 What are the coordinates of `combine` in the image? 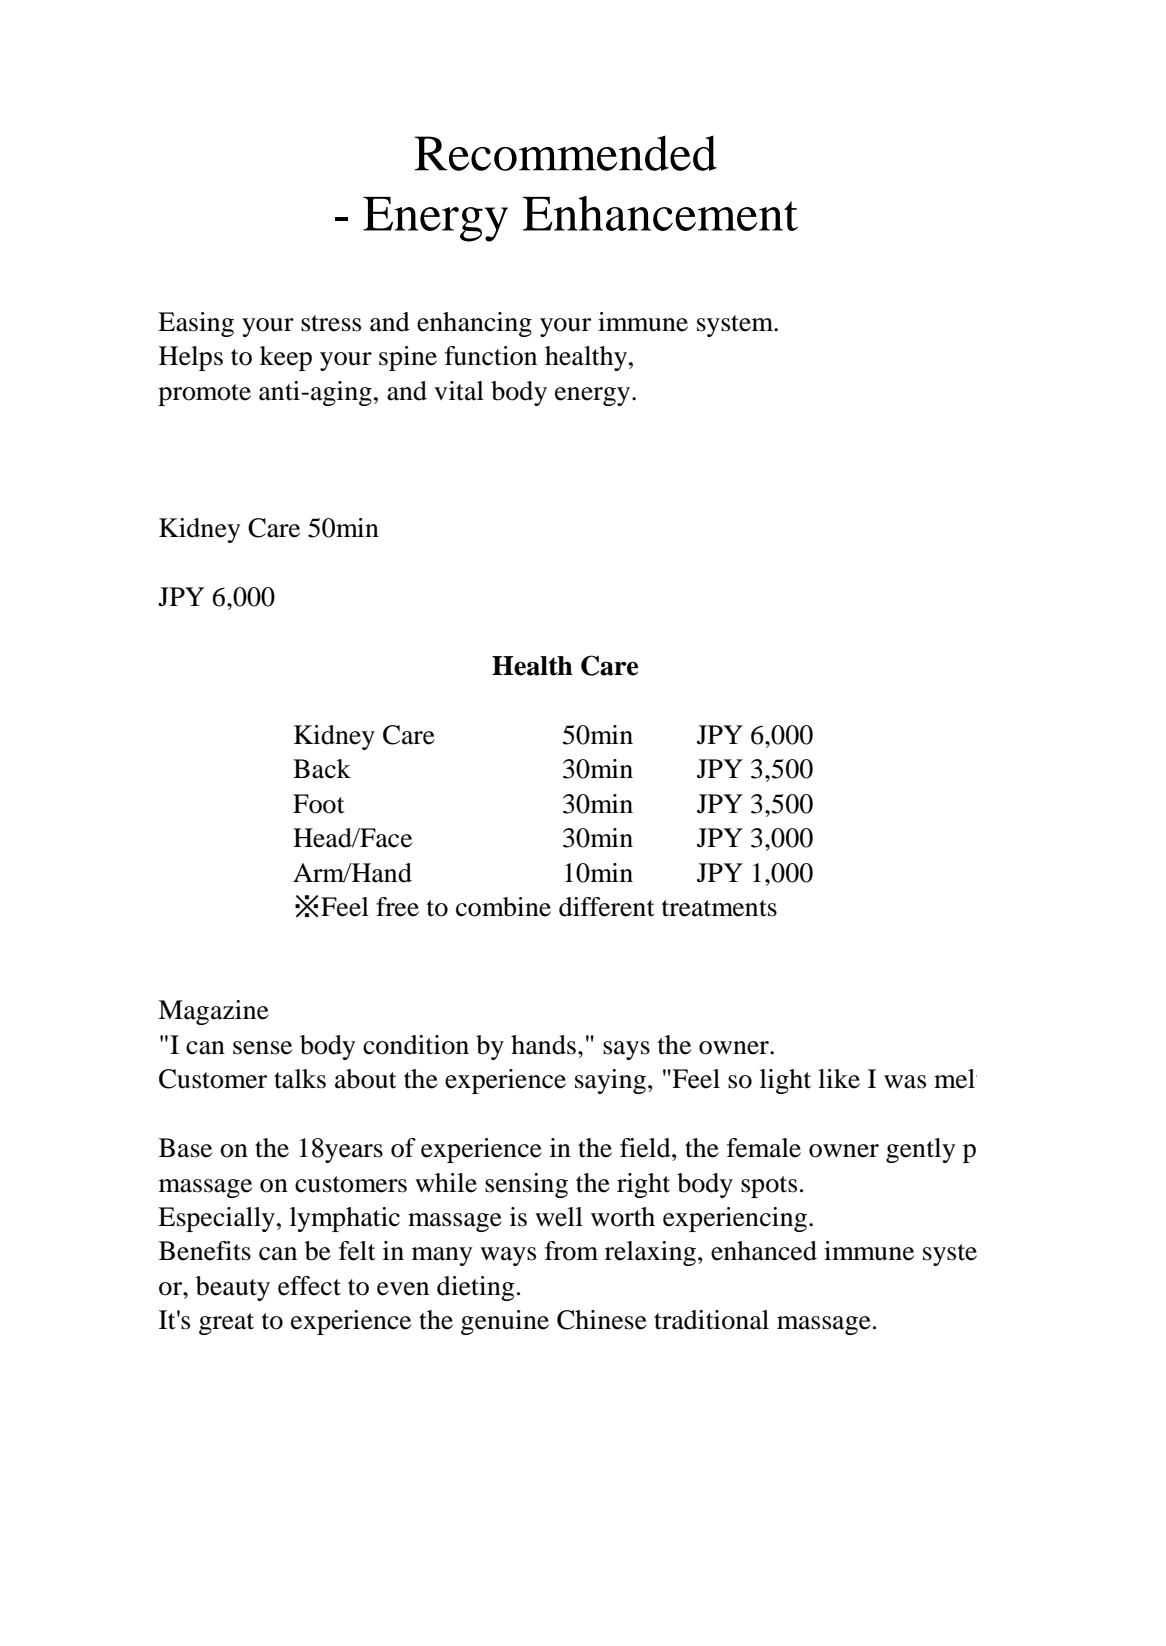 It's located at (503, 907).
